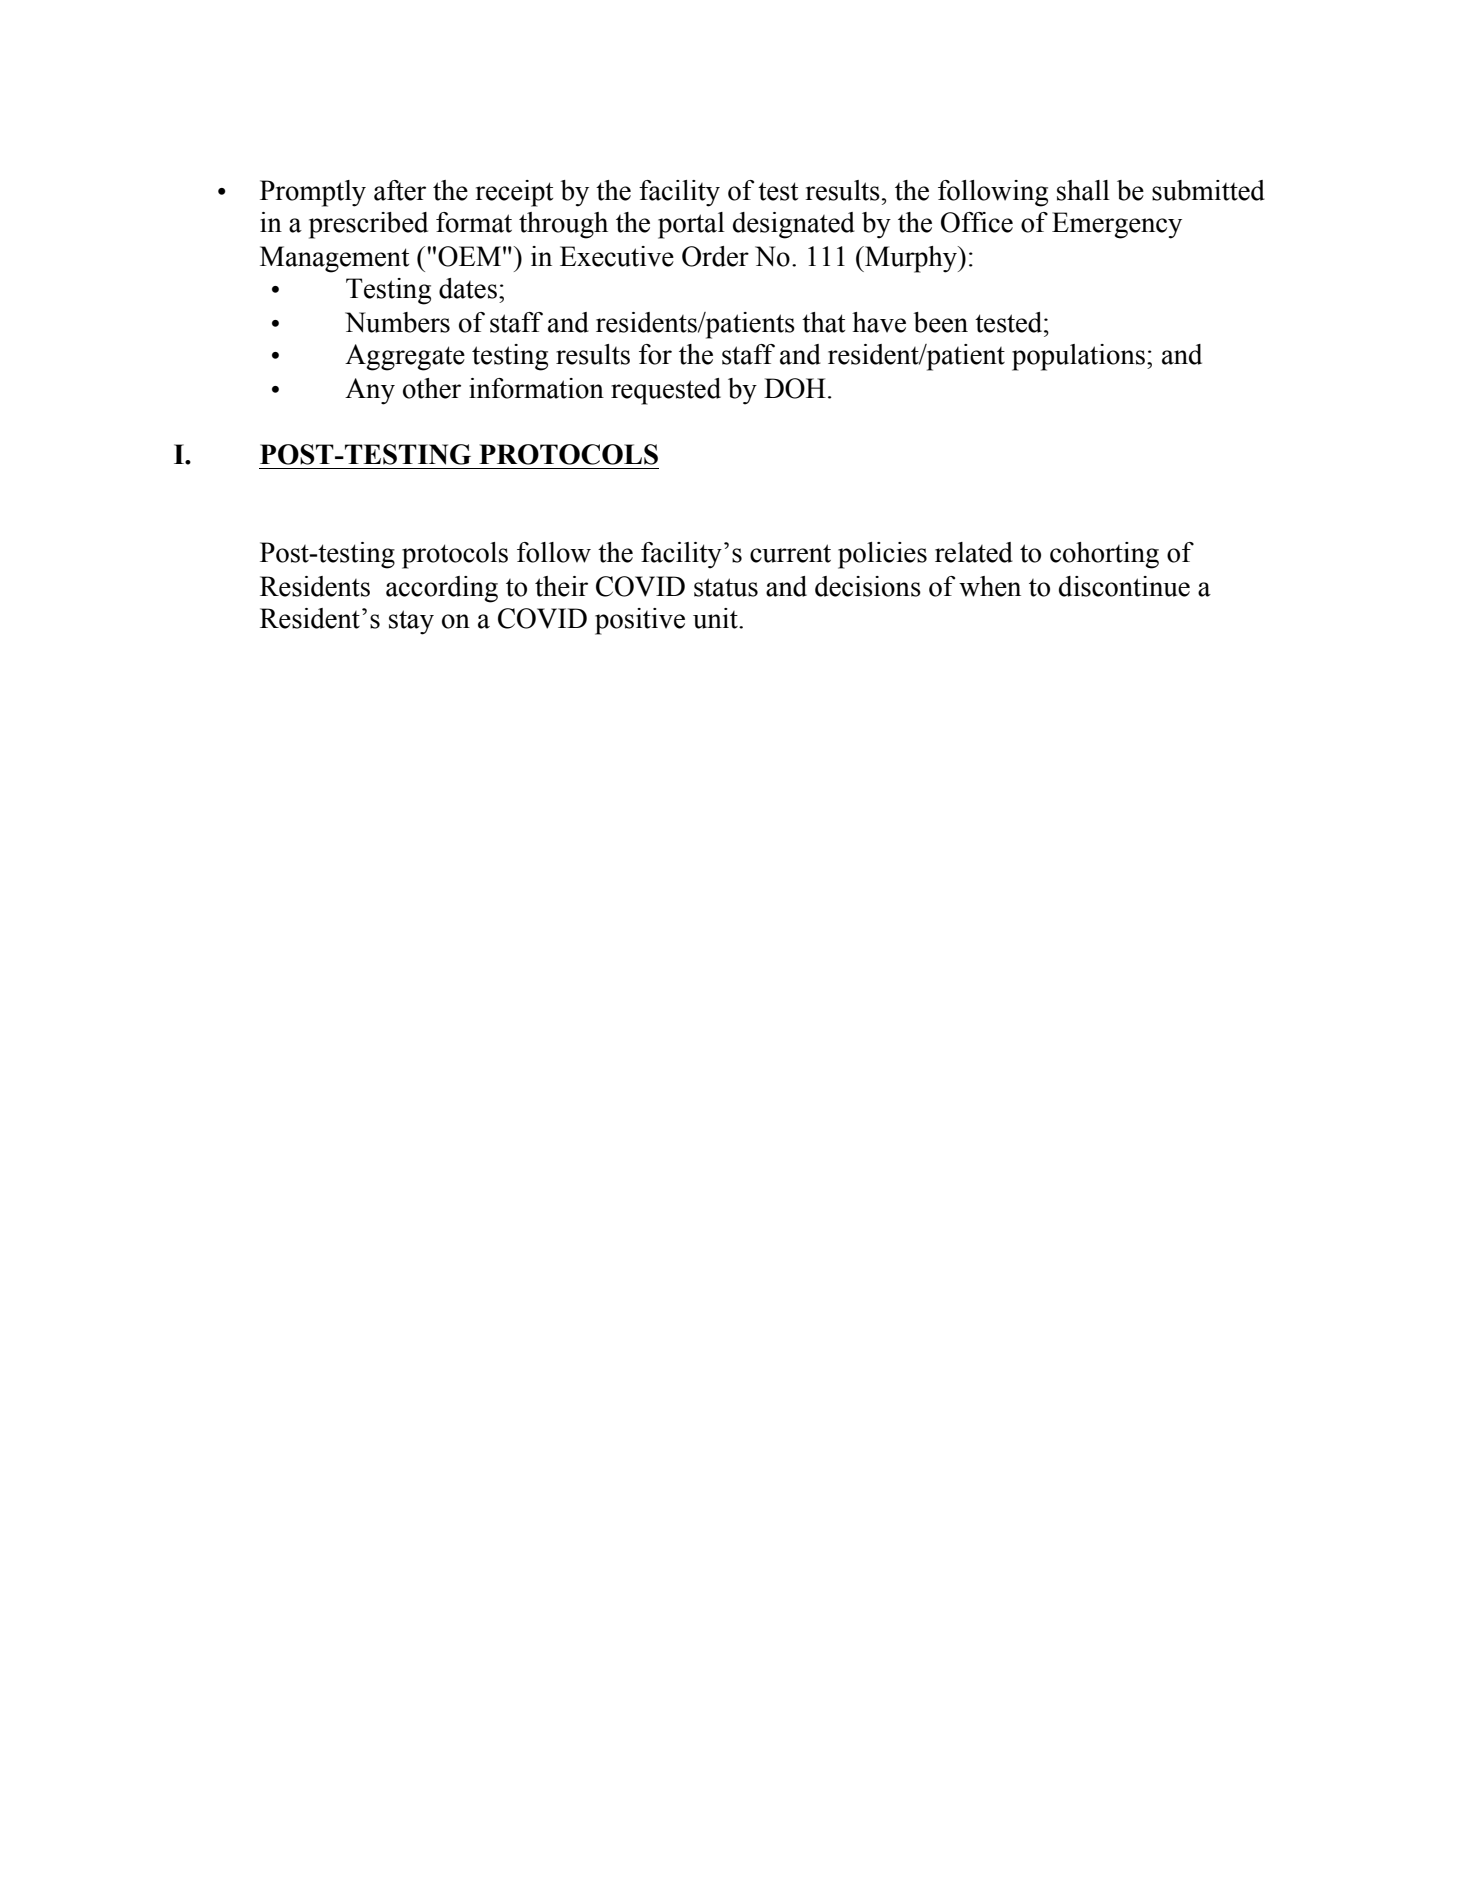 The image size is (1464, 1894). What do you see at coordinates (974, 552) in the page?
I see `related` at bounding box center [974, 552].
